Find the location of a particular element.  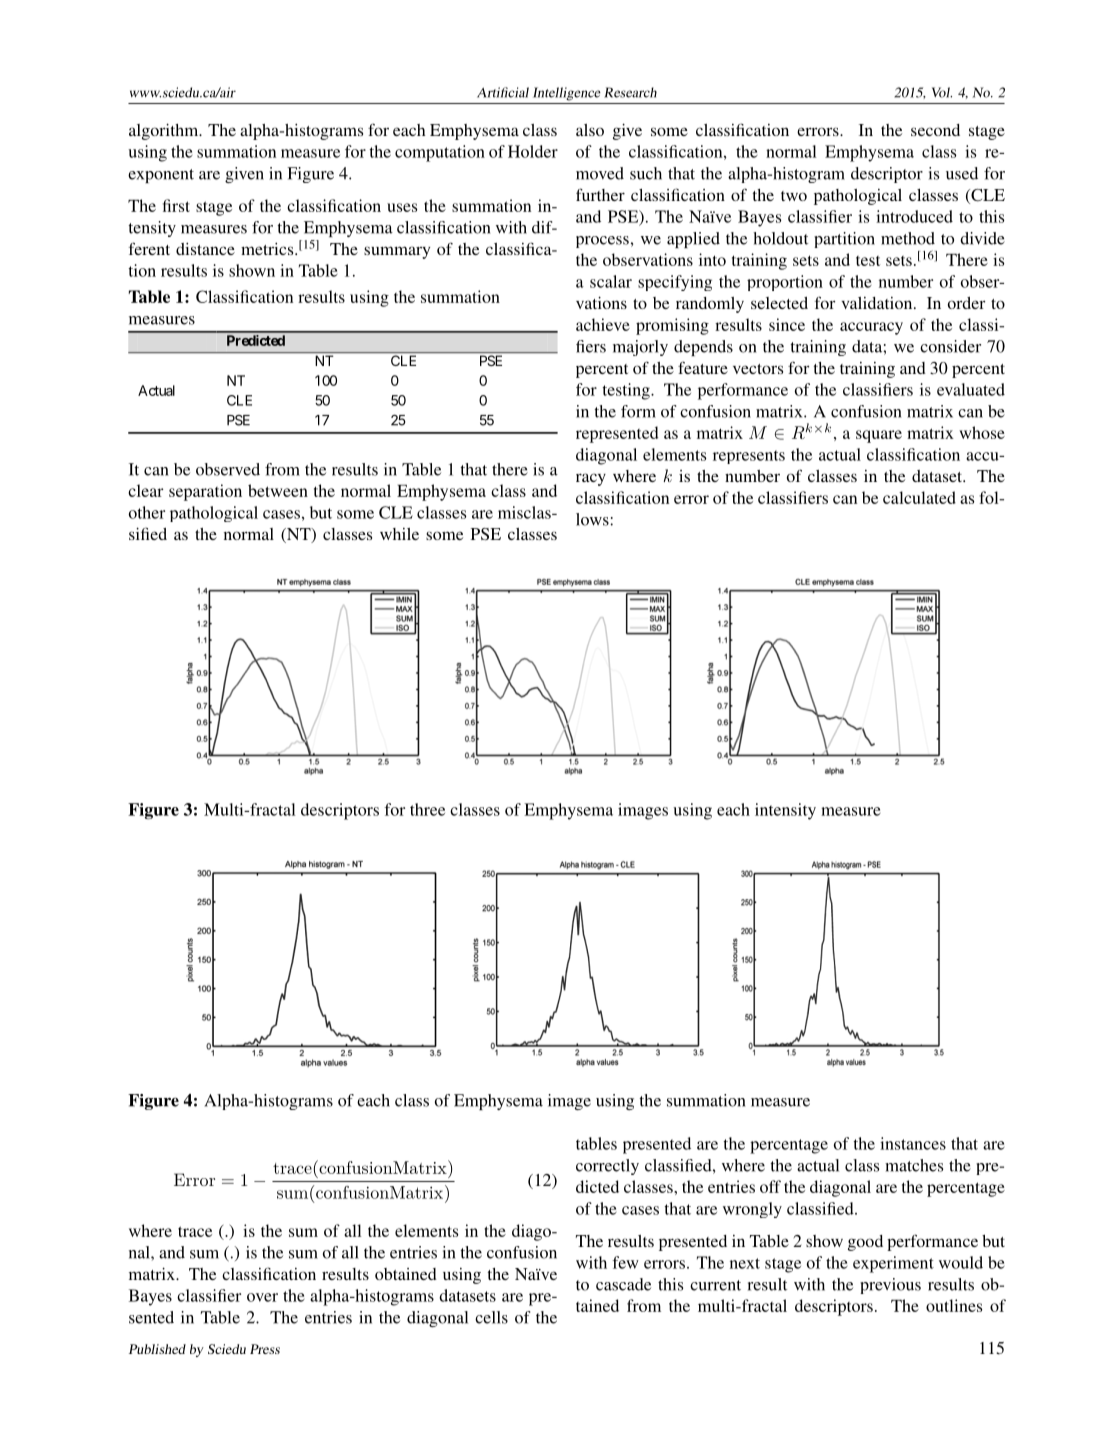

correctly is located at coordinates (607, 1167).
